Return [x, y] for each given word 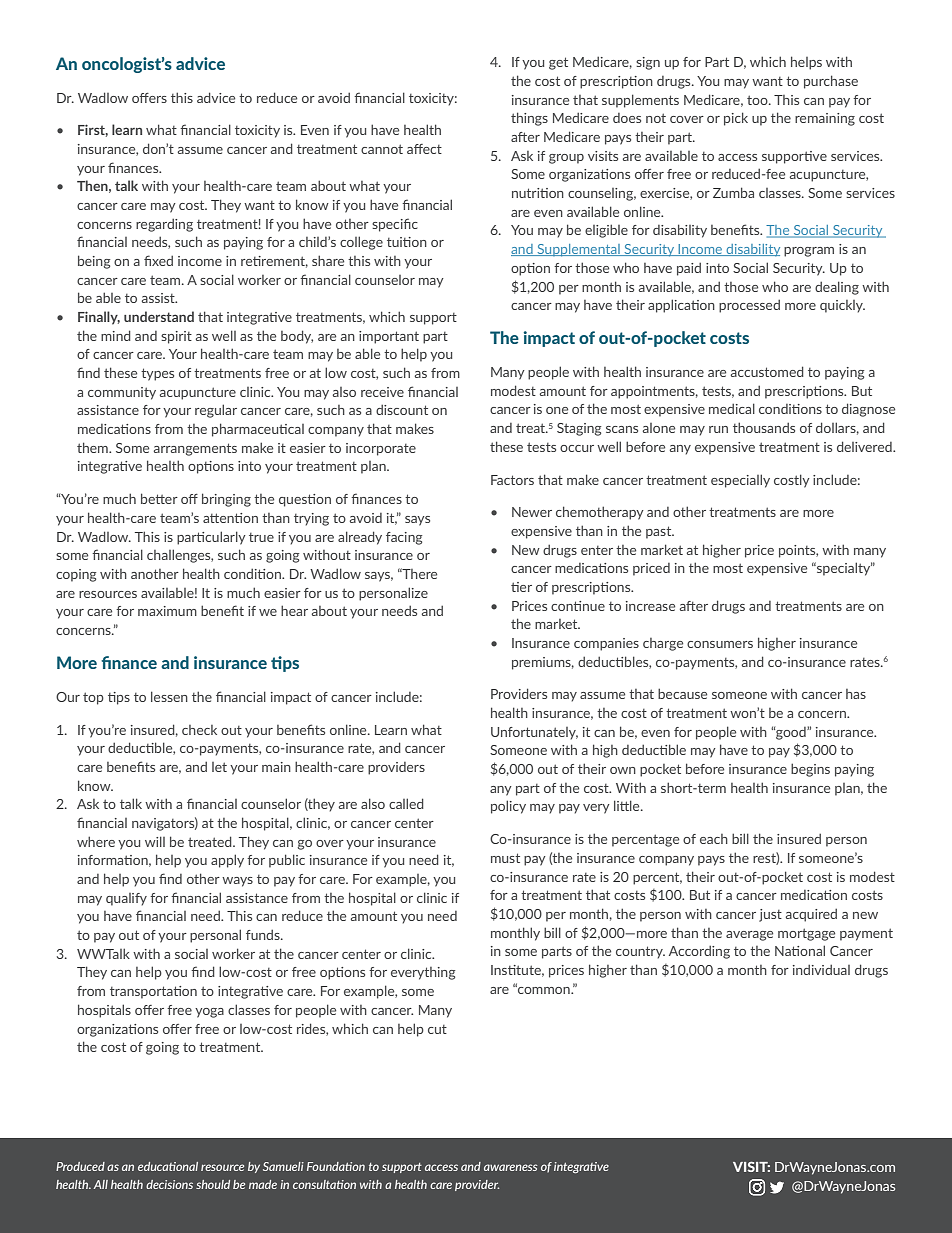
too [758, 100]
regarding [164, 225]
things [529, 119]
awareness [510, 1167]
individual [821, 969]
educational [168, 1166]
